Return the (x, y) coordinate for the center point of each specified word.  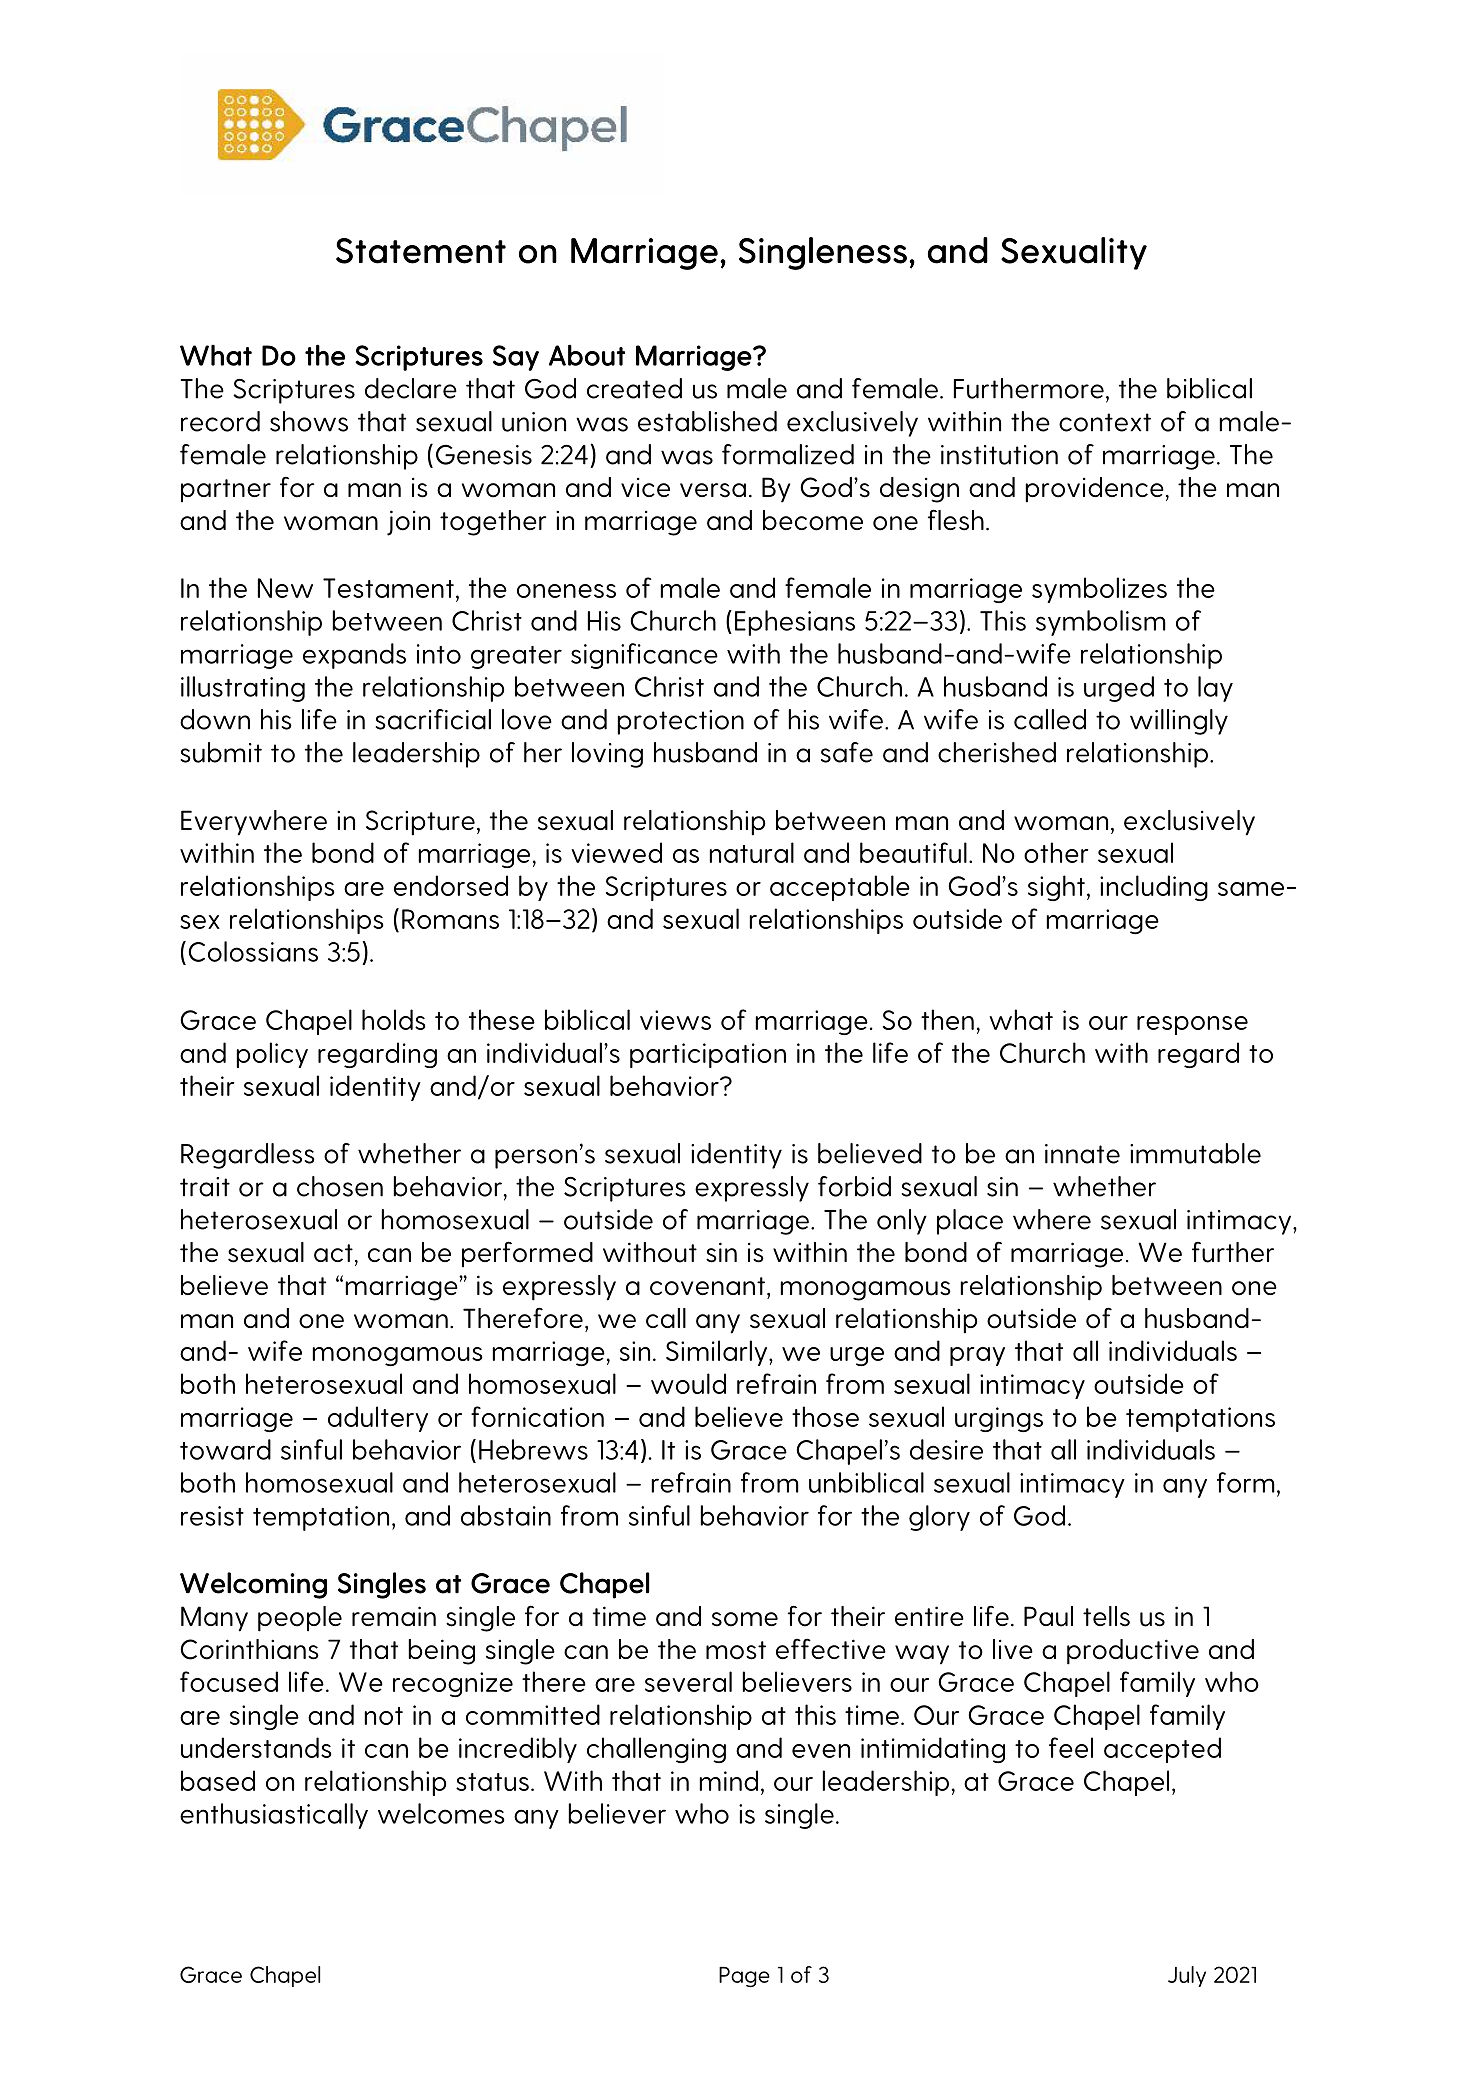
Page (744, 1977)
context (1105, 422)
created (634, 388)
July (1187, 1976)
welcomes (441, 1813)
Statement (421, 251)
